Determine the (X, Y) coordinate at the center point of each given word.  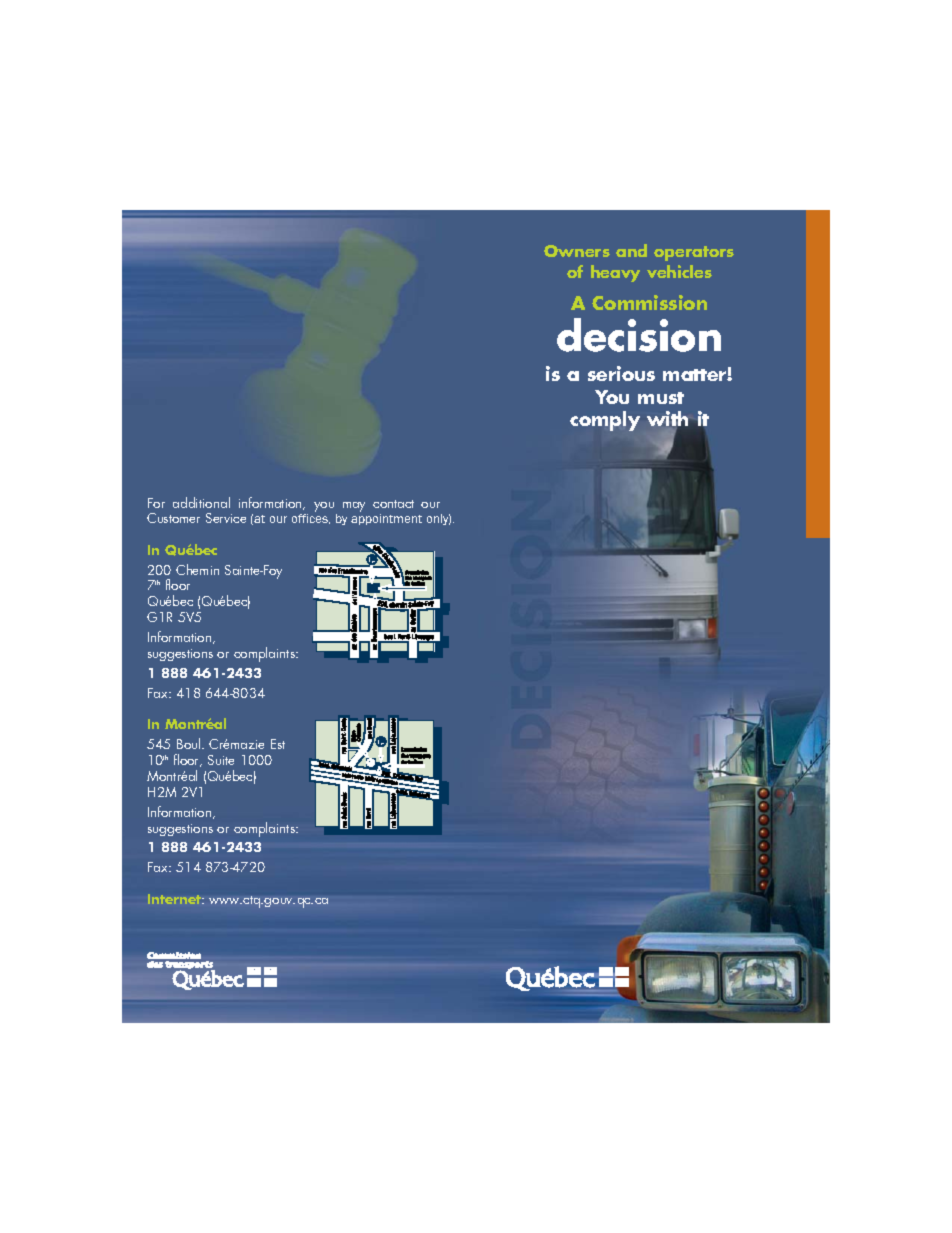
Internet (176, 899)
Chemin (197, 569)
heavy (615, 273)
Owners (577, 251)
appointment (386, 519)
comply (605, 421)
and (631, 250)
